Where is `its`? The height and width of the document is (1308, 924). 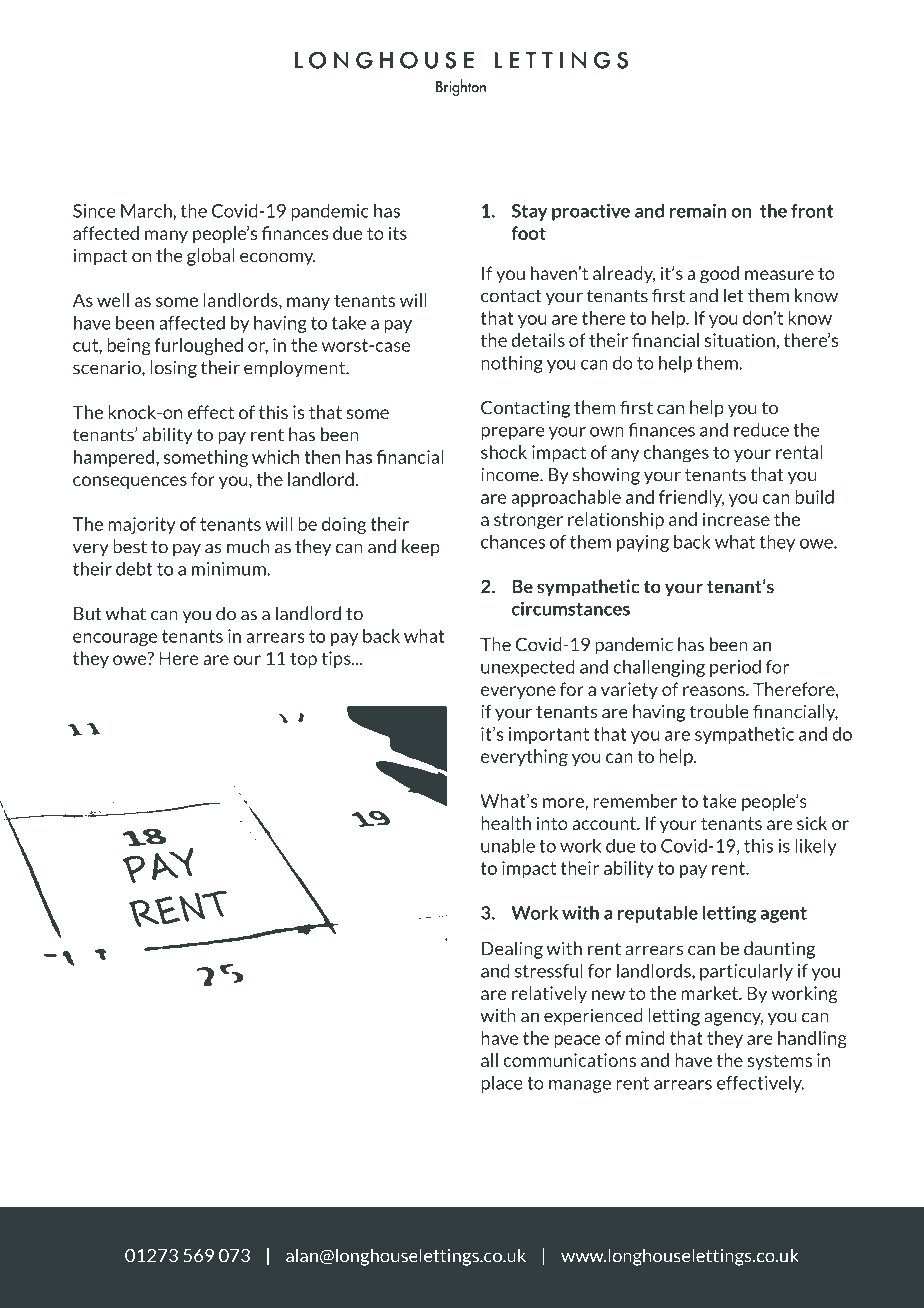 its is located at coordinates (397, 233).
